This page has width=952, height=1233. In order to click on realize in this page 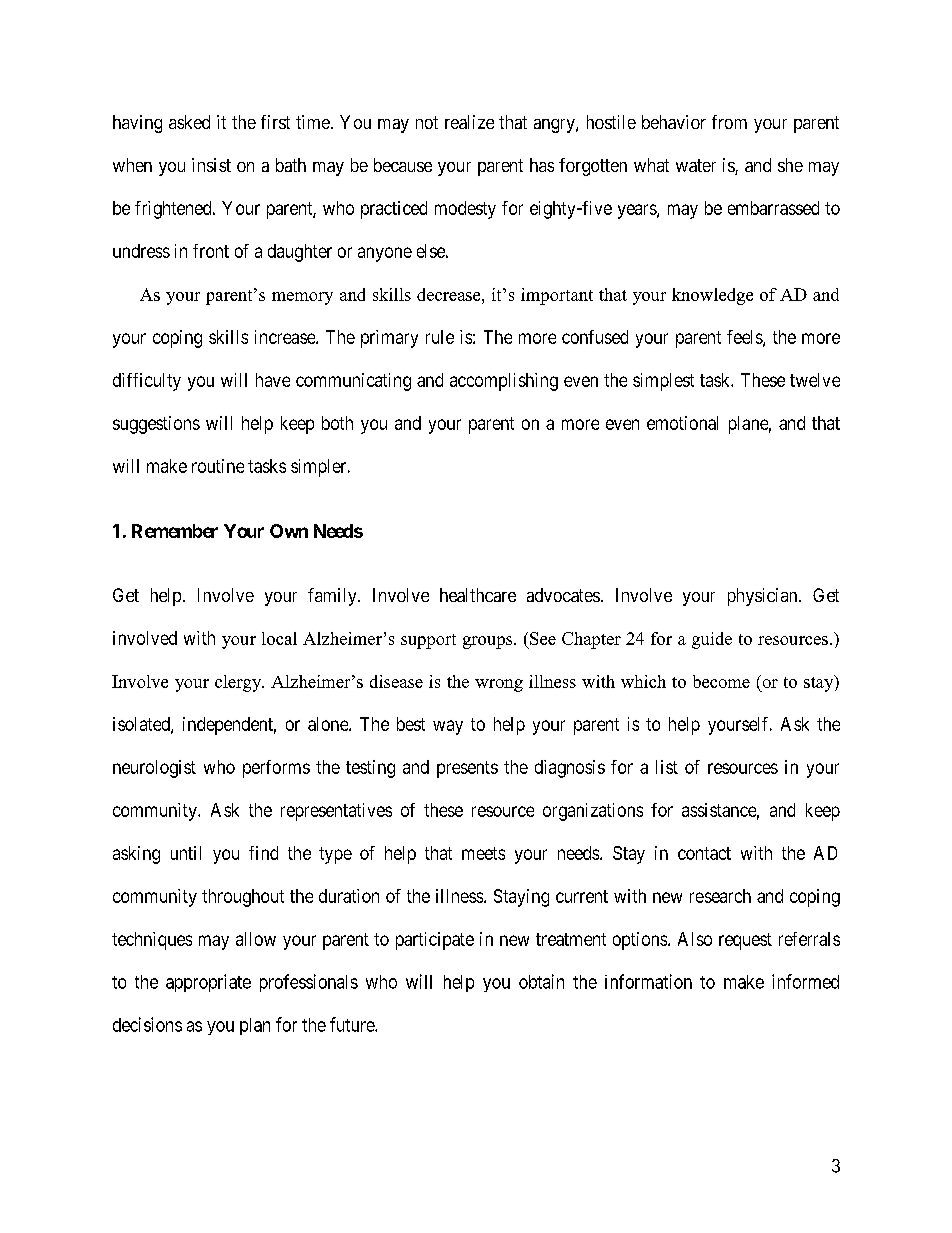, I will do `click(469, 122)`.
